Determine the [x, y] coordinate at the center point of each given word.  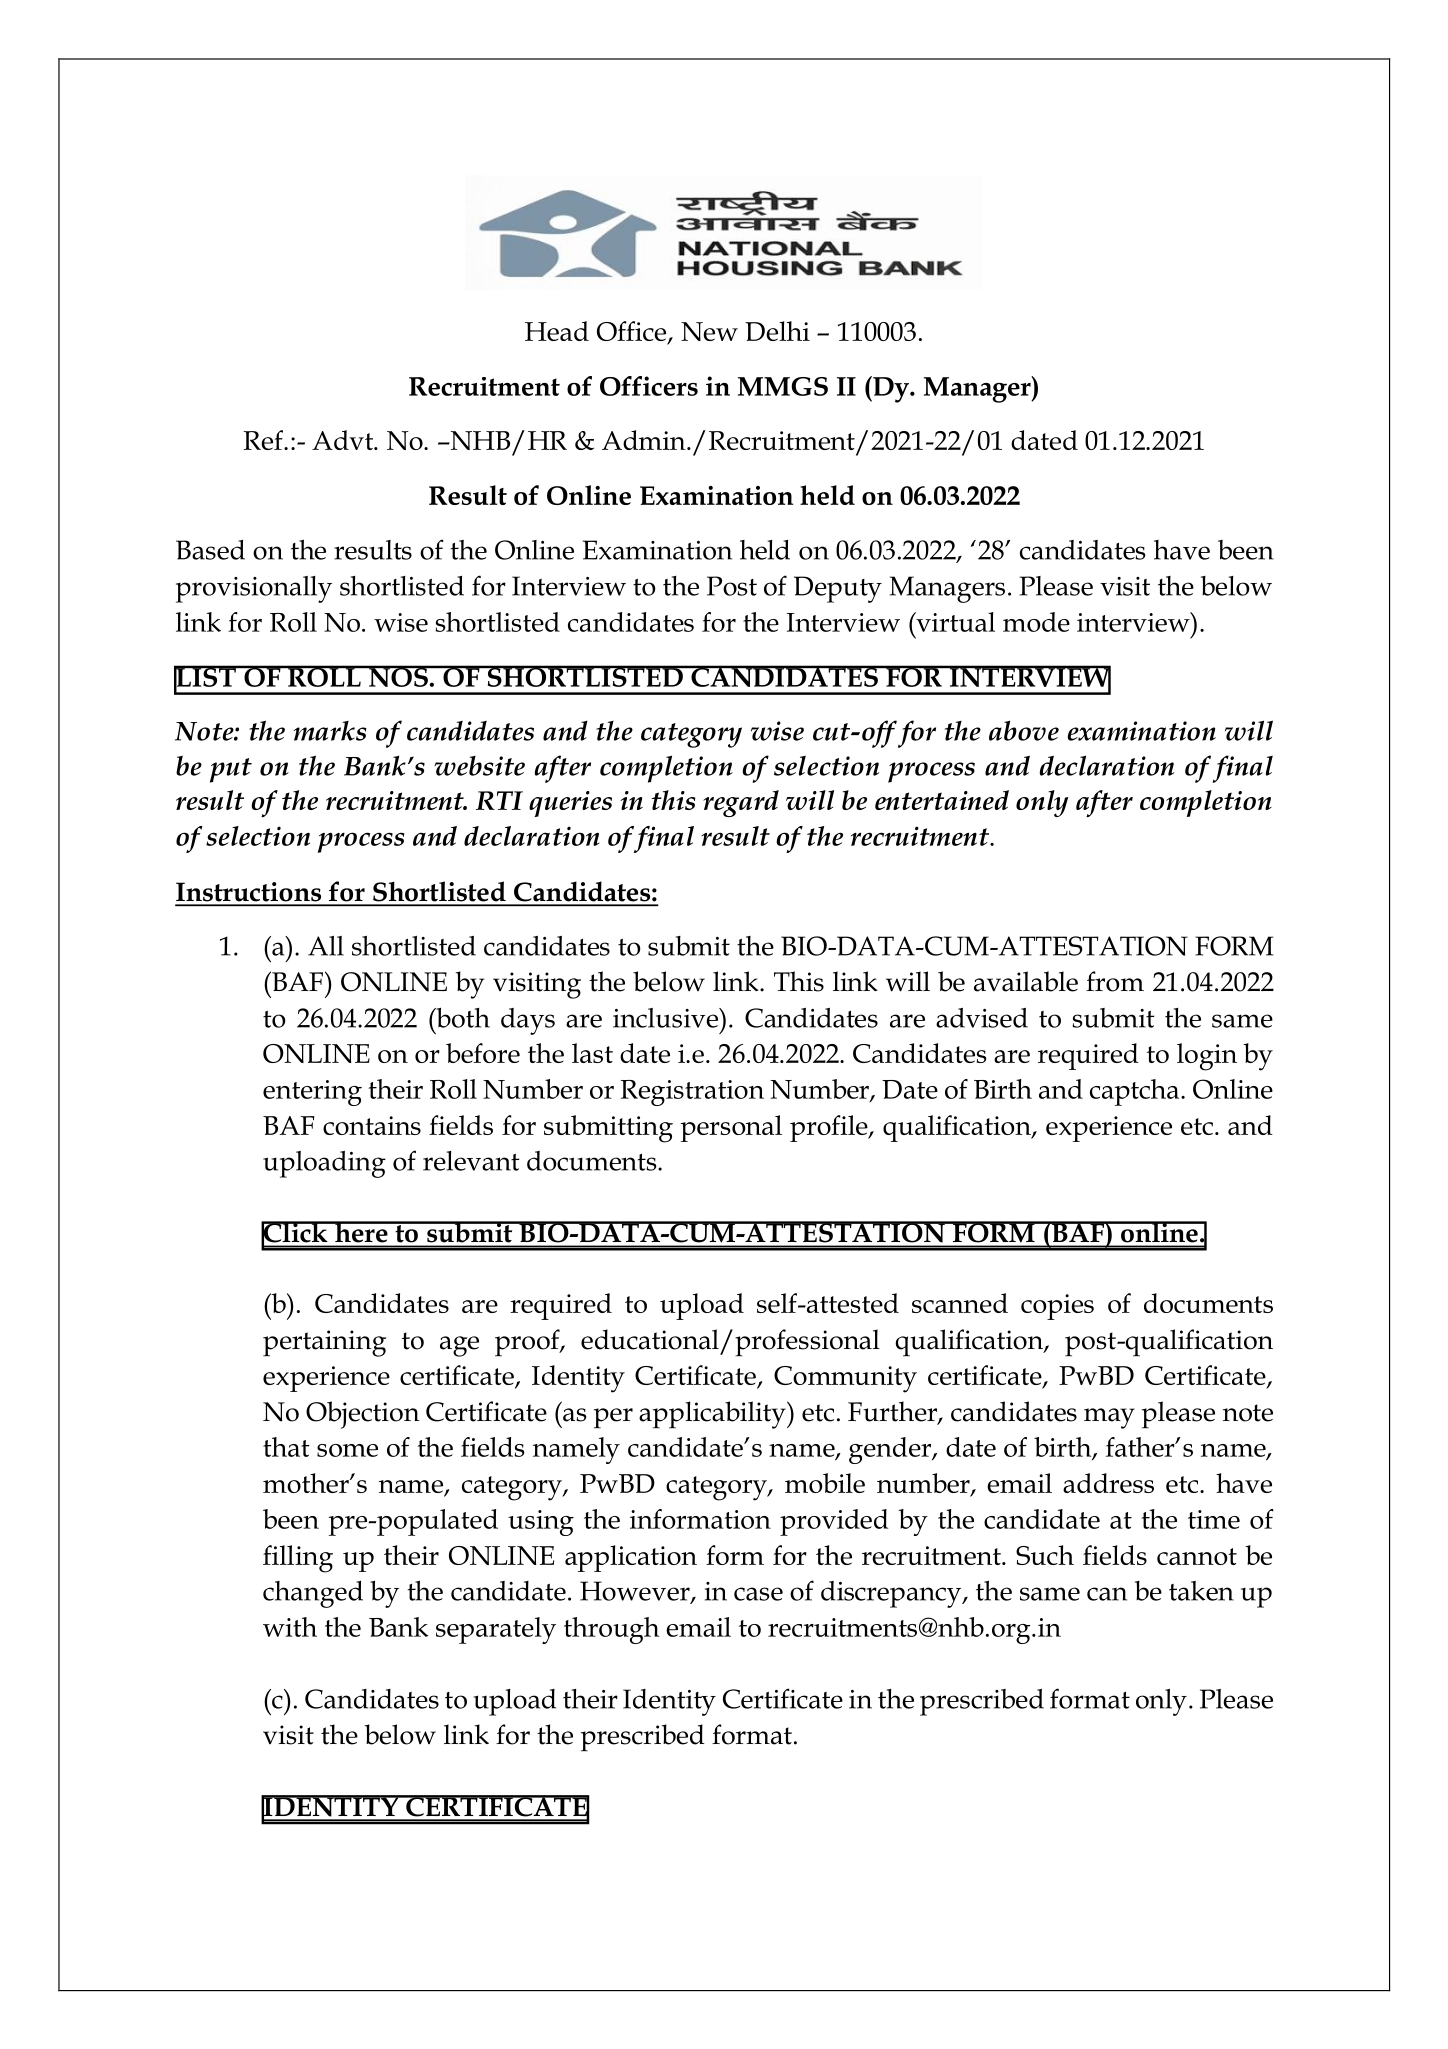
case [758, 1594]
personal [731, 1128]
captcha [1136, 1092]
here [361, 1231]
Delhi [777, 331]
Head [557, 331]
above [1024, 731]
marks [330, 731]
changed [313, 1594]
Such [1045, 1555]
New [709, 331]
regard [741, 803]
